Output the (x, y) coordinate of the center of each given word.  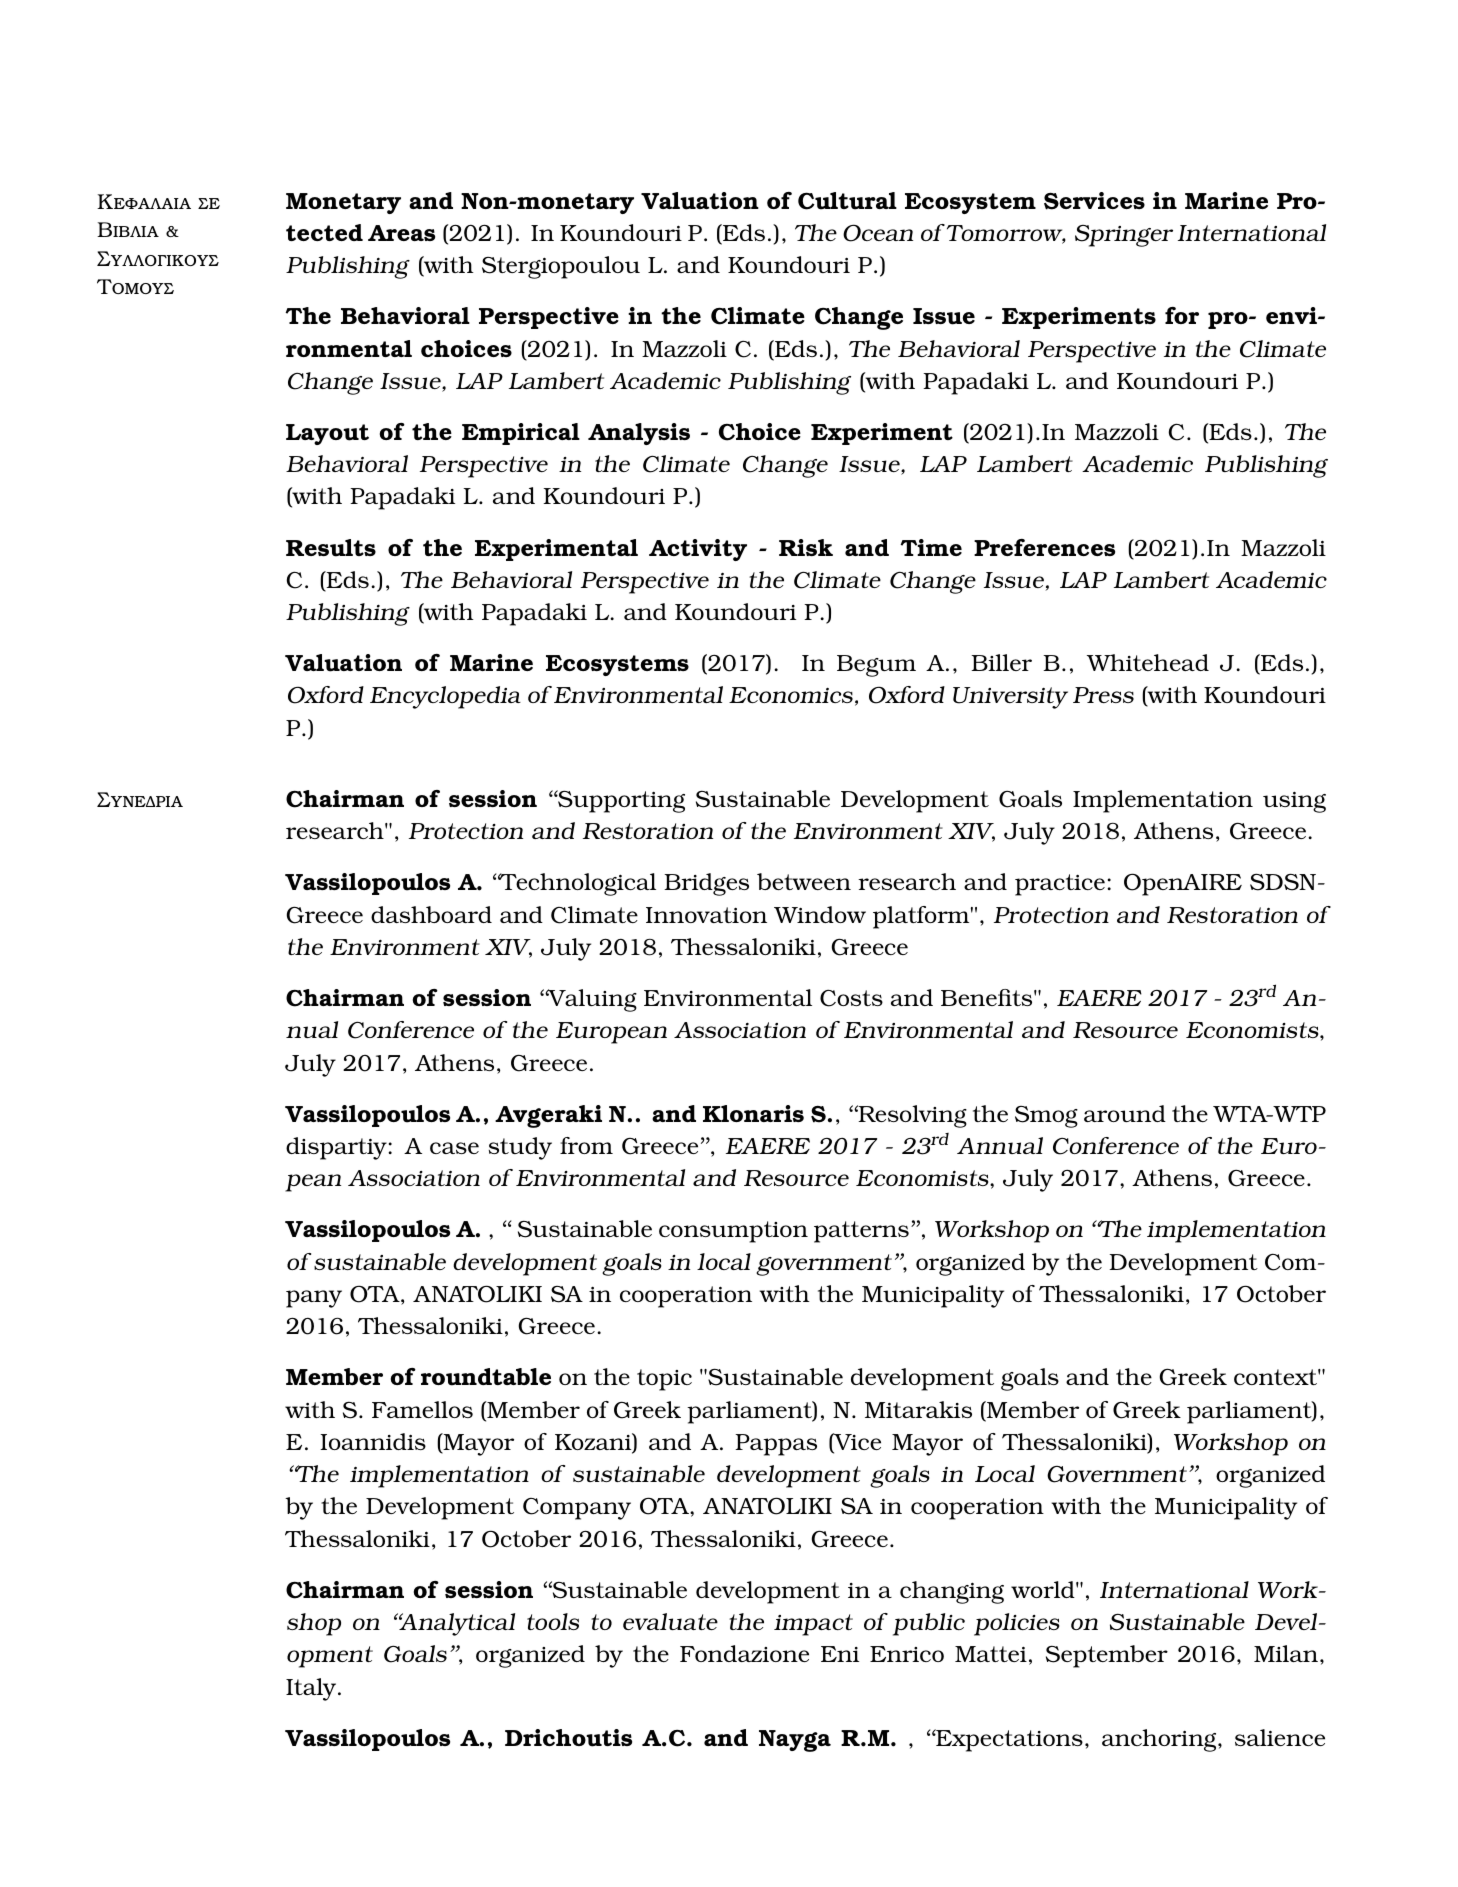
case (454, 1148)
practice (1060, 885)
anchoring (1160, 1740)
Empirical (521, 434)
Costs (851, 998)
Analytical (456, 1624)
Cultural (847, 201)
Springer (1124, 236)
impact (813, 1625)
